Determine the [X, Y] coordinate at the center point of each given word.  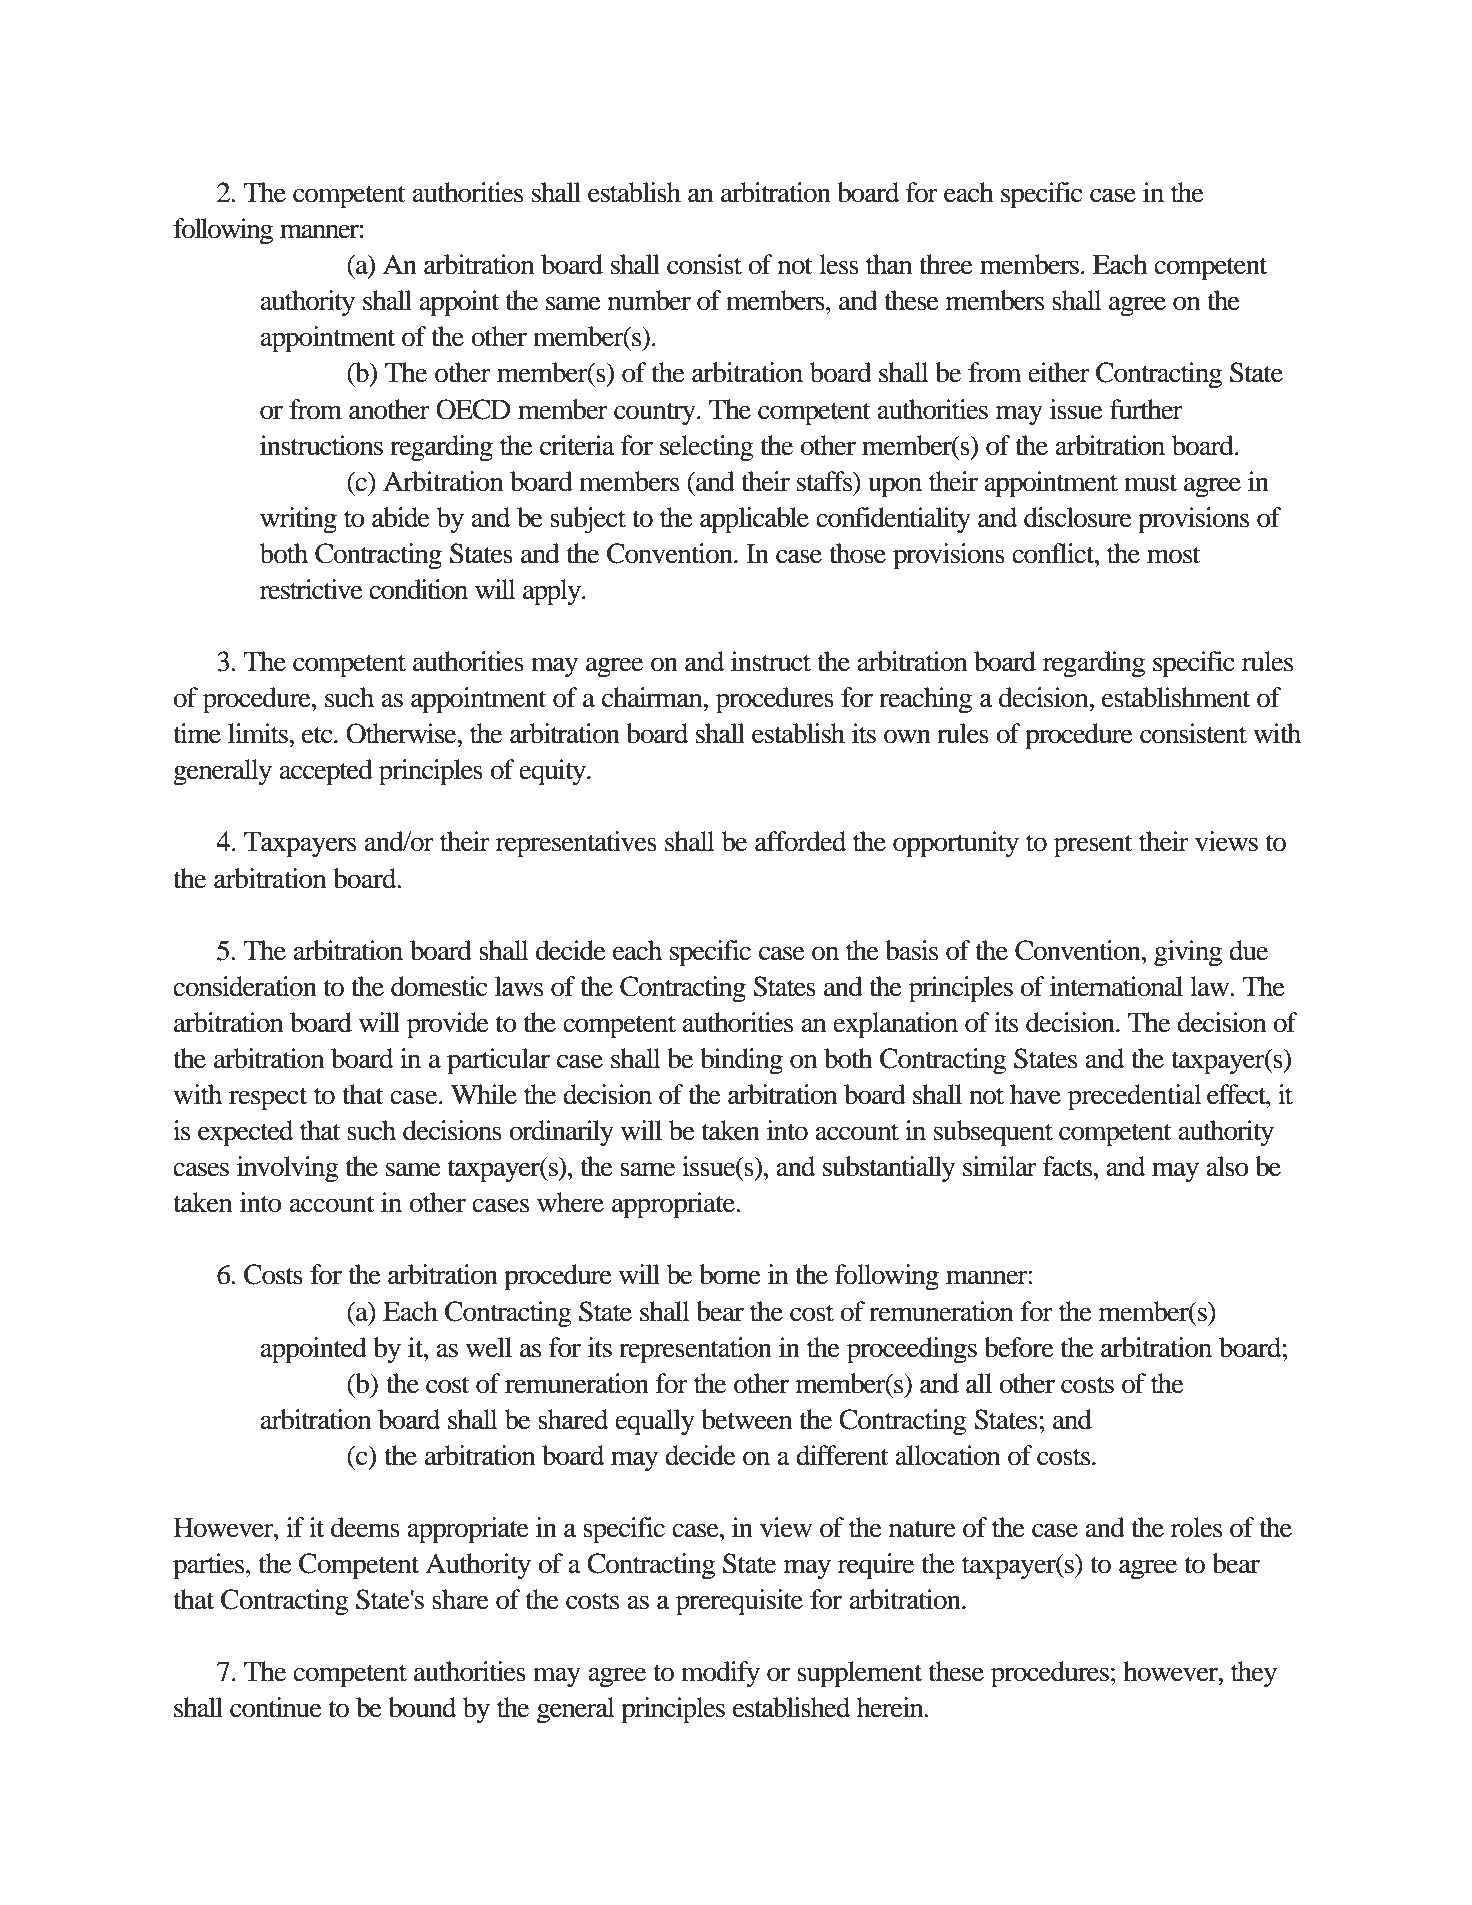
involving [288, 1169]
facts [1069, 1166]
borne [730, 1274]
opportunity [956, 844]
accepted [326, 772]
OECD [473, 409]
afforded [800, 841]
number [649, 300]
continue [276, 1707]
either [1059, 372]
